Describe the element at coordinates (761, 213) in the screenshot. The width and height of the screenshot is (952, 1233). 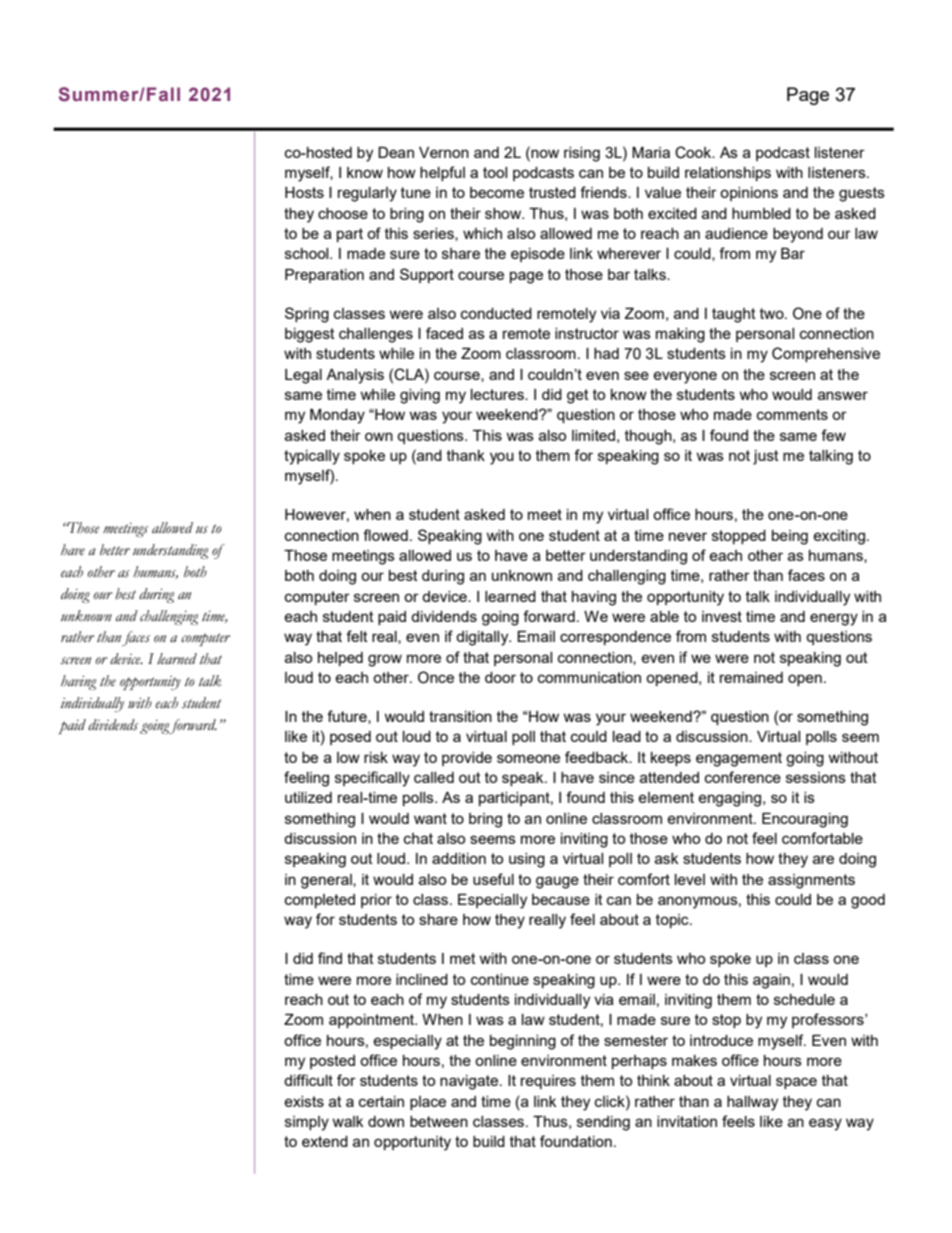
I see `humbled` at that location.
